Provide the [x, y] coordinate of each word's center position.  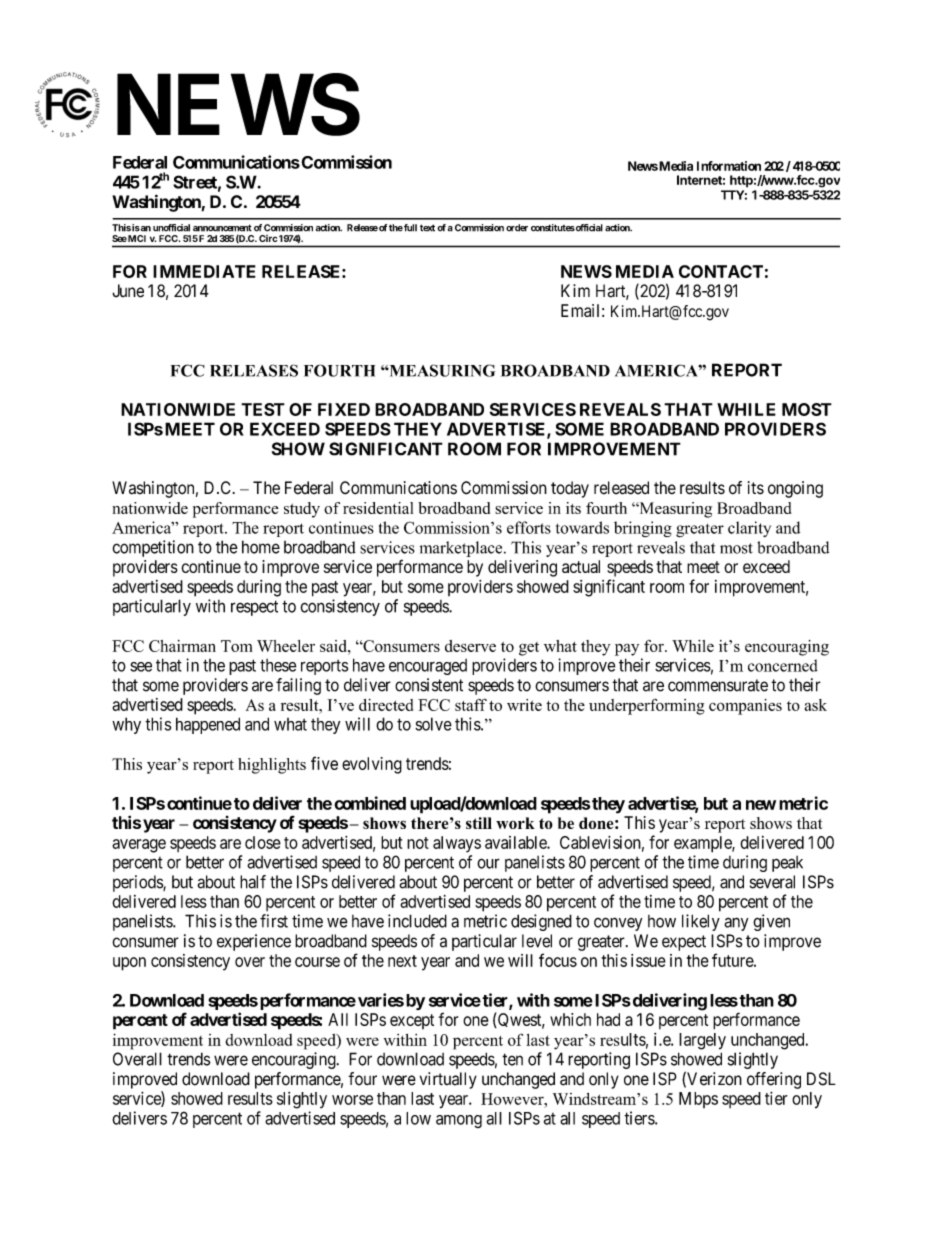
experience [254, 942]
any [736, 924]
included [417, 921]
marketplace [462, 549]
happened [208, 725]
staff [471, 704]
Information [729, 166]
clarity [749, 529]
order [517, 228]
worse [352, 1100]
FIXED [344, 409]
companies [745, 707]
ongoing [795, 489]
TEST [263, 409]
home [261, 547]
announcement [222, 228]
